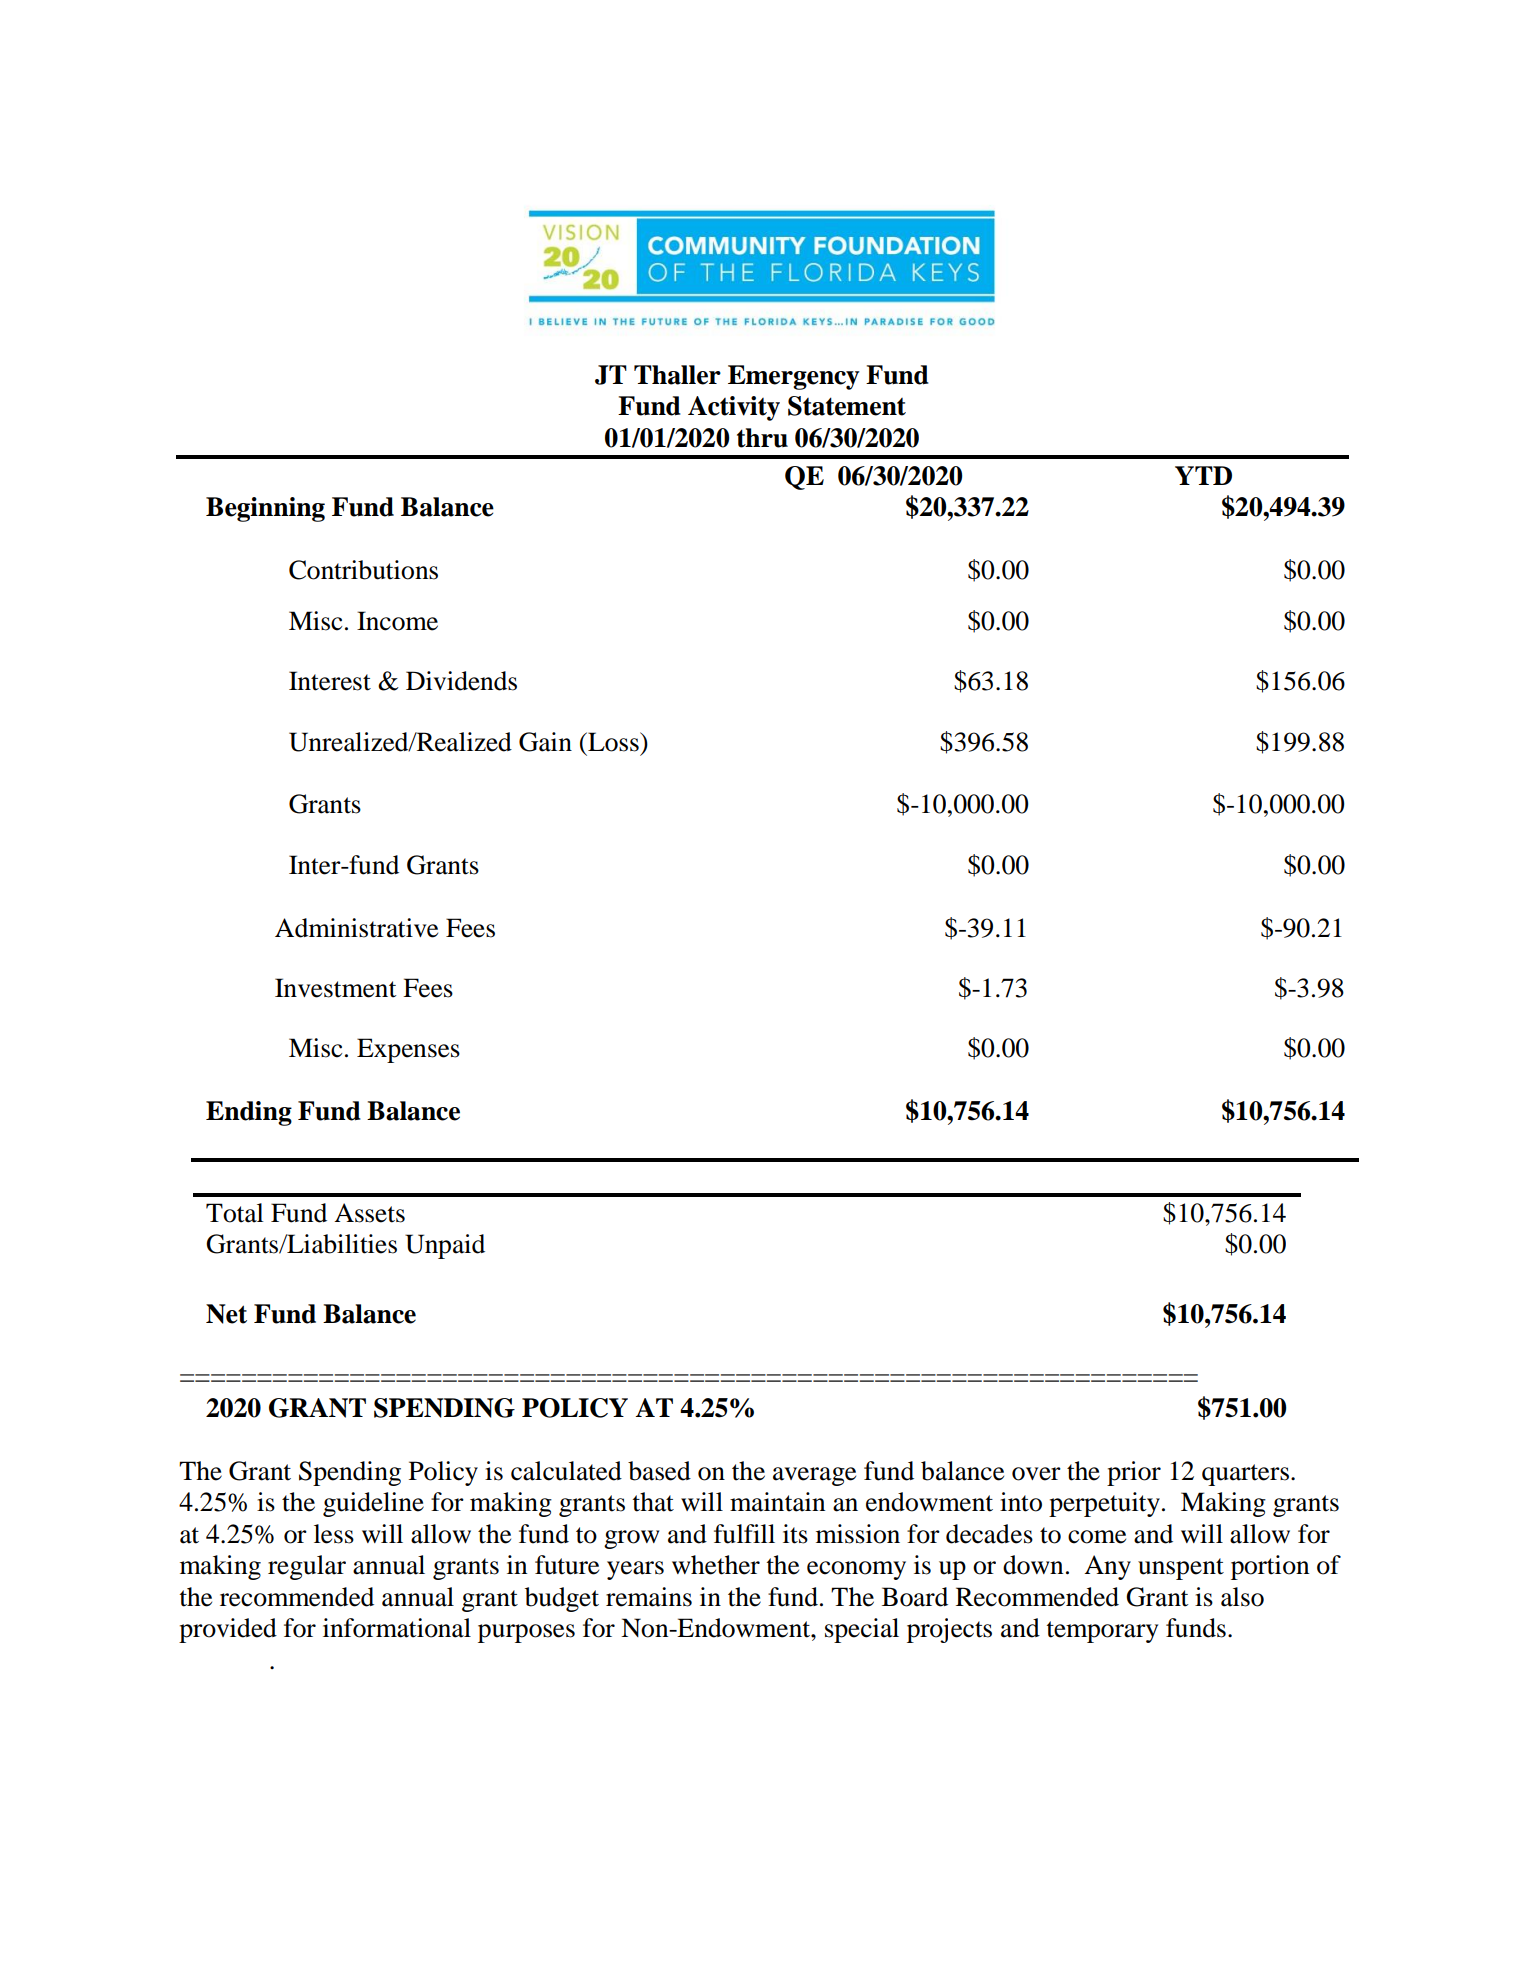  I want to click on Activity, so click(734, 408).
